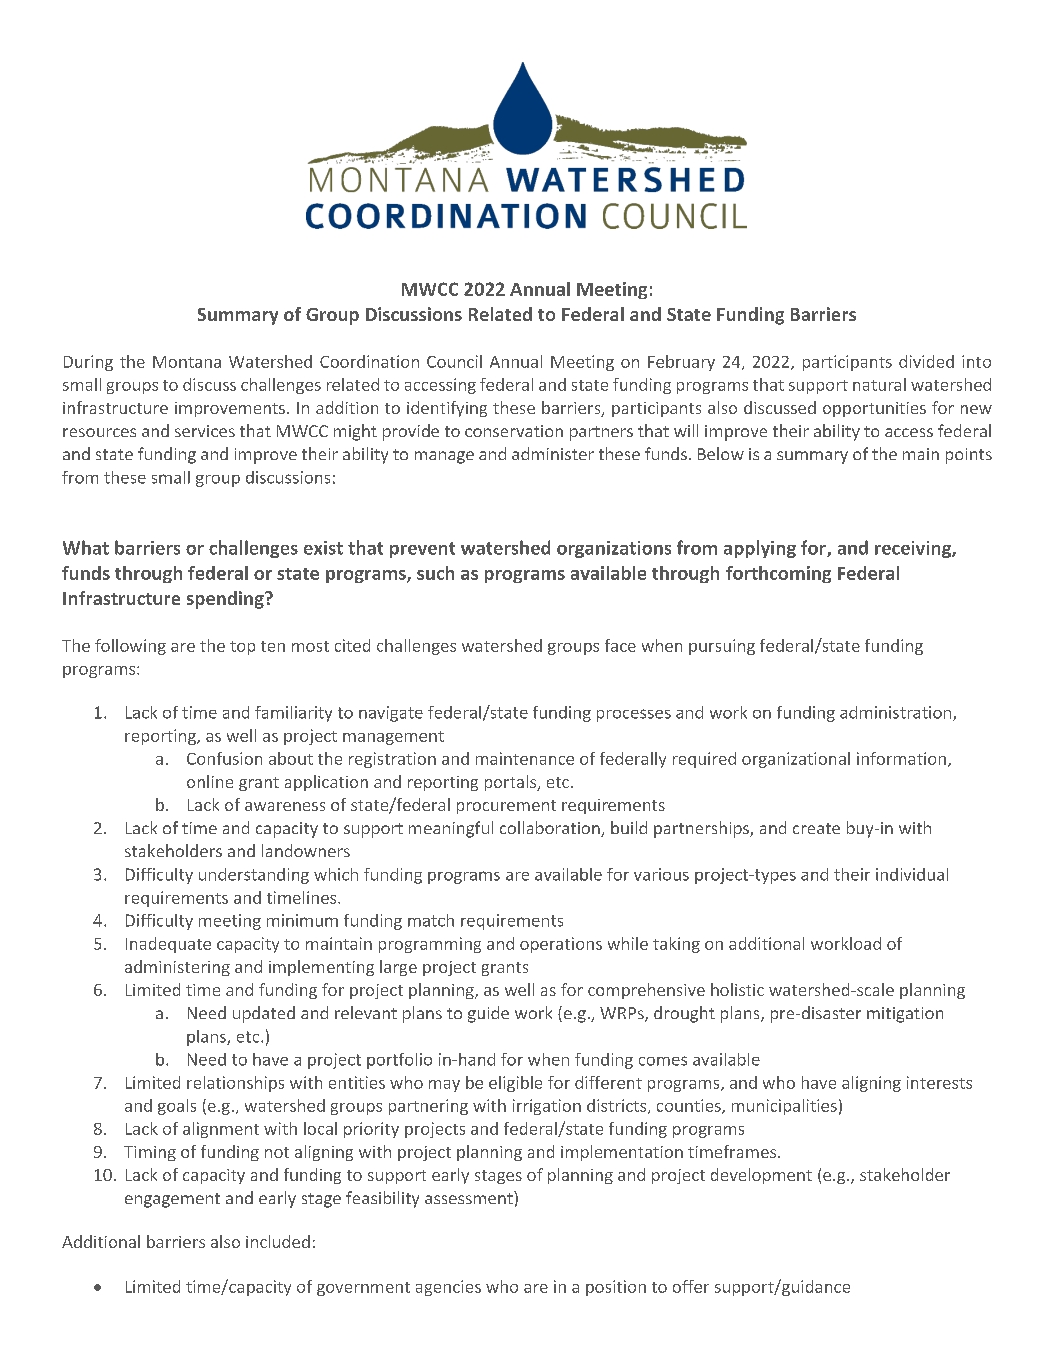 This document has height=1364, width=1054. Describe the element at coordinates (551, 829) in the document. I see `collaboration` at that location.
